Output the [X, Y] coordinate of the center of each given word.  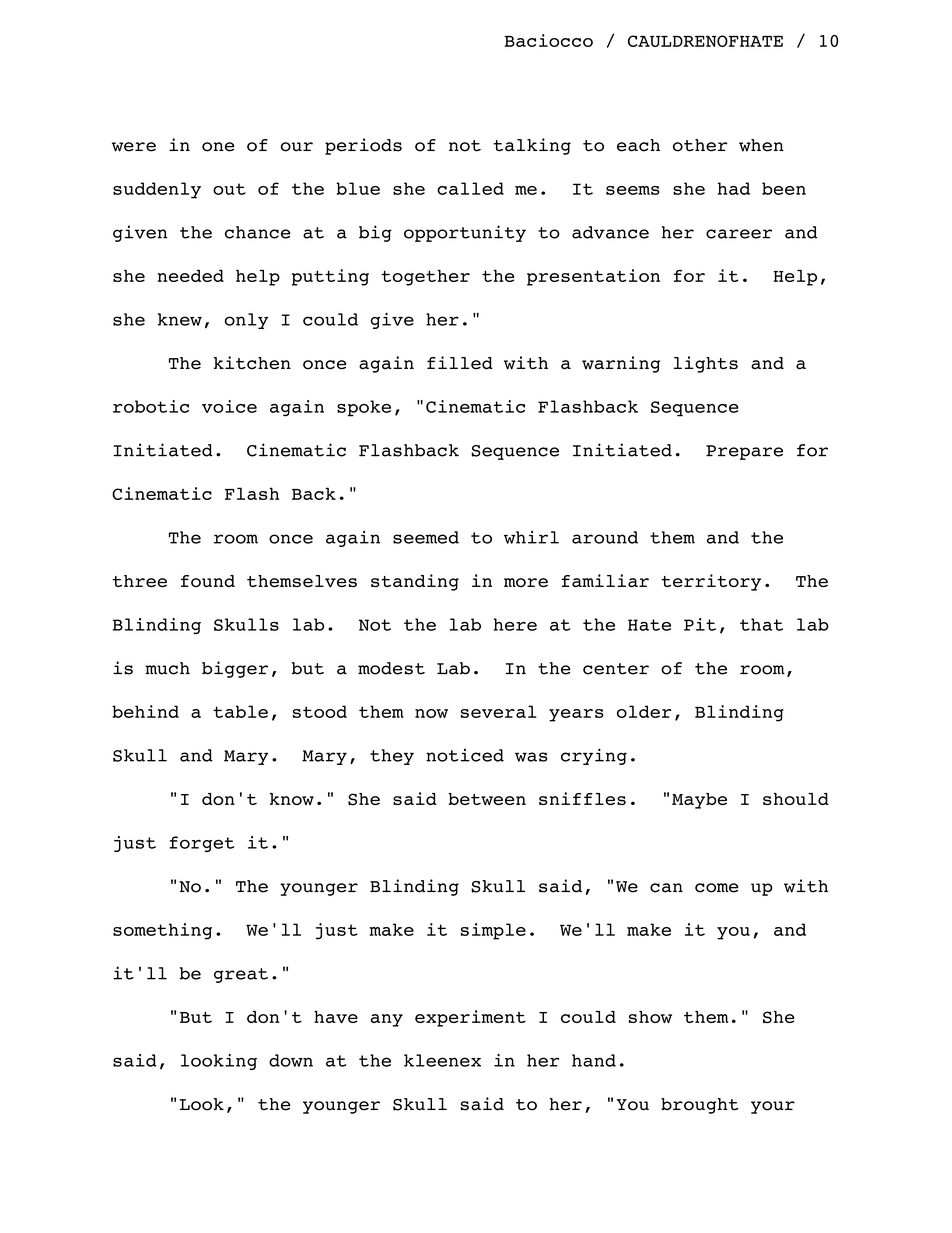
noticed [465, 755]
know [292, 799]
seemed [426, 537]
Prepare [744, 452]
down [291, 1060]
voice [229, 406]
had [734, 188]
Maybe [699, 801]
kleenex [442, 1060]
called [470, 188]
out [229, 189]
